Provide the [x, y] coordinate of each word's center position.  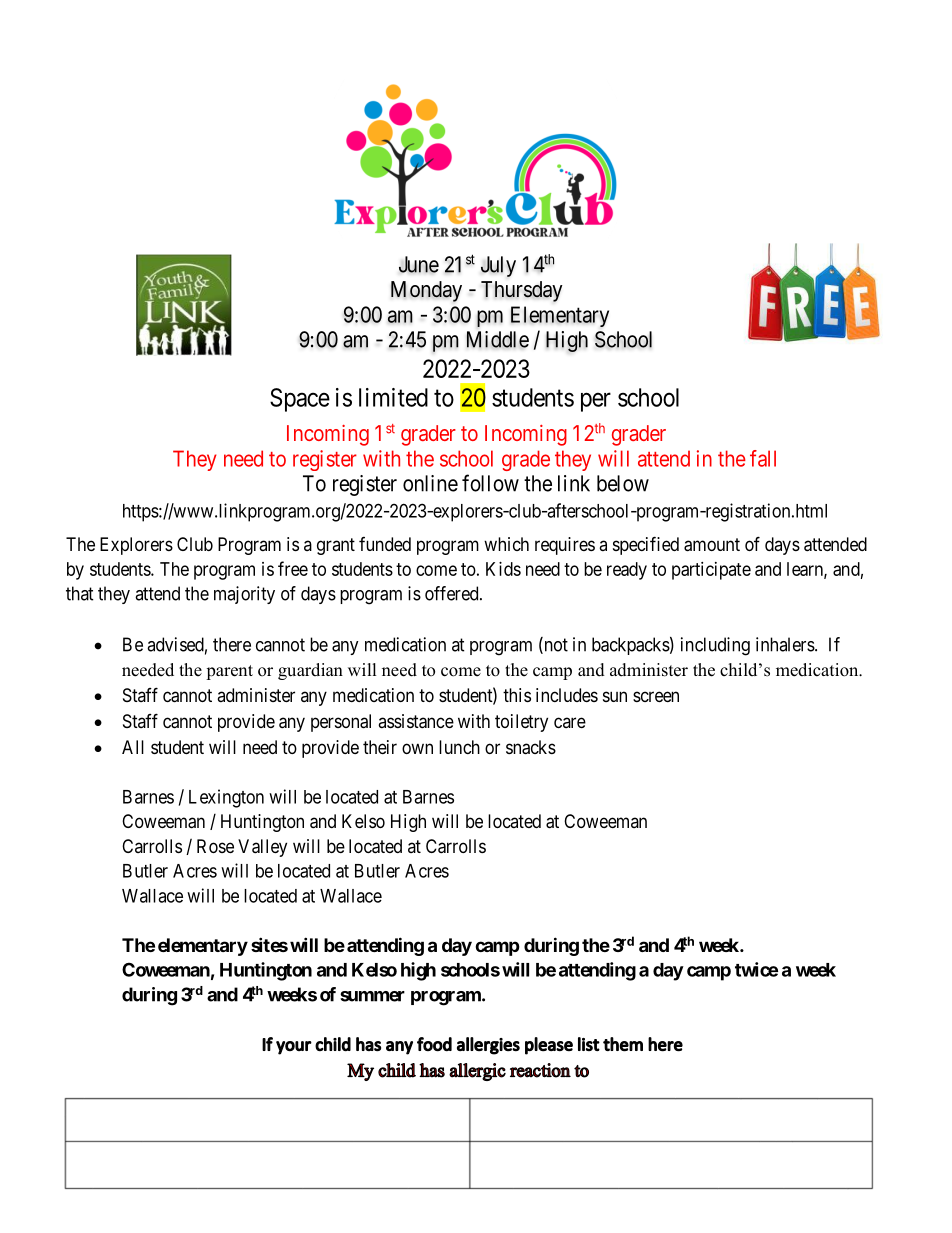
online [430, 483]
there [232, 644]
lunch [459, 747]
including [715, 646]
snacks [531, 747]
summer [372, 996]
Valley [262, 848]
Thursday [522, 291]
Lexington [226, 798]
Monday [426, 291]
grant [336, 546]
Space [300, 400]
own [417, 748]
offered [453, 593]
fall [763, 458]
